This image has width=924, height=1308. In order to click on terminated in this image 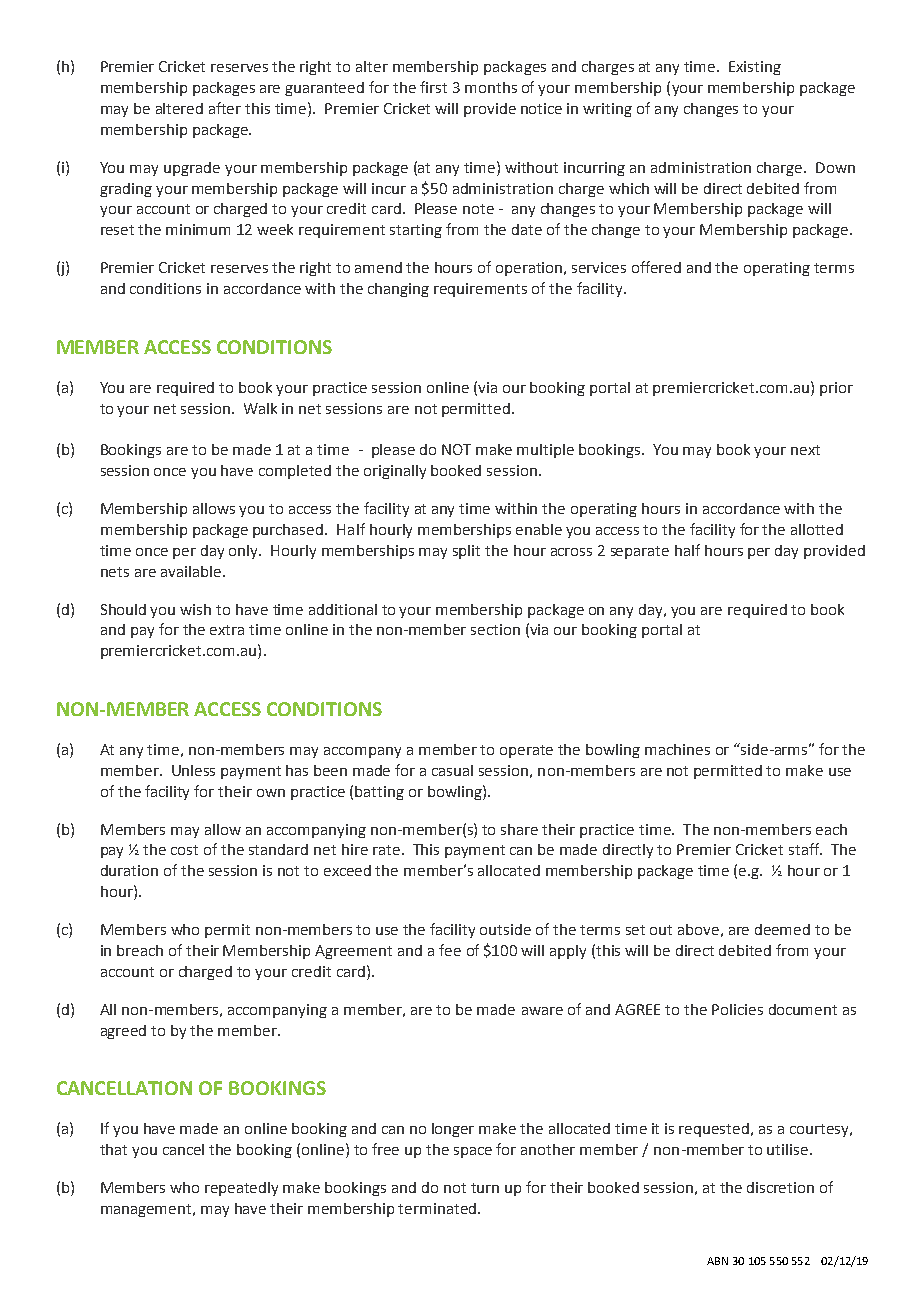, I will do `click(438, 1208)`.
